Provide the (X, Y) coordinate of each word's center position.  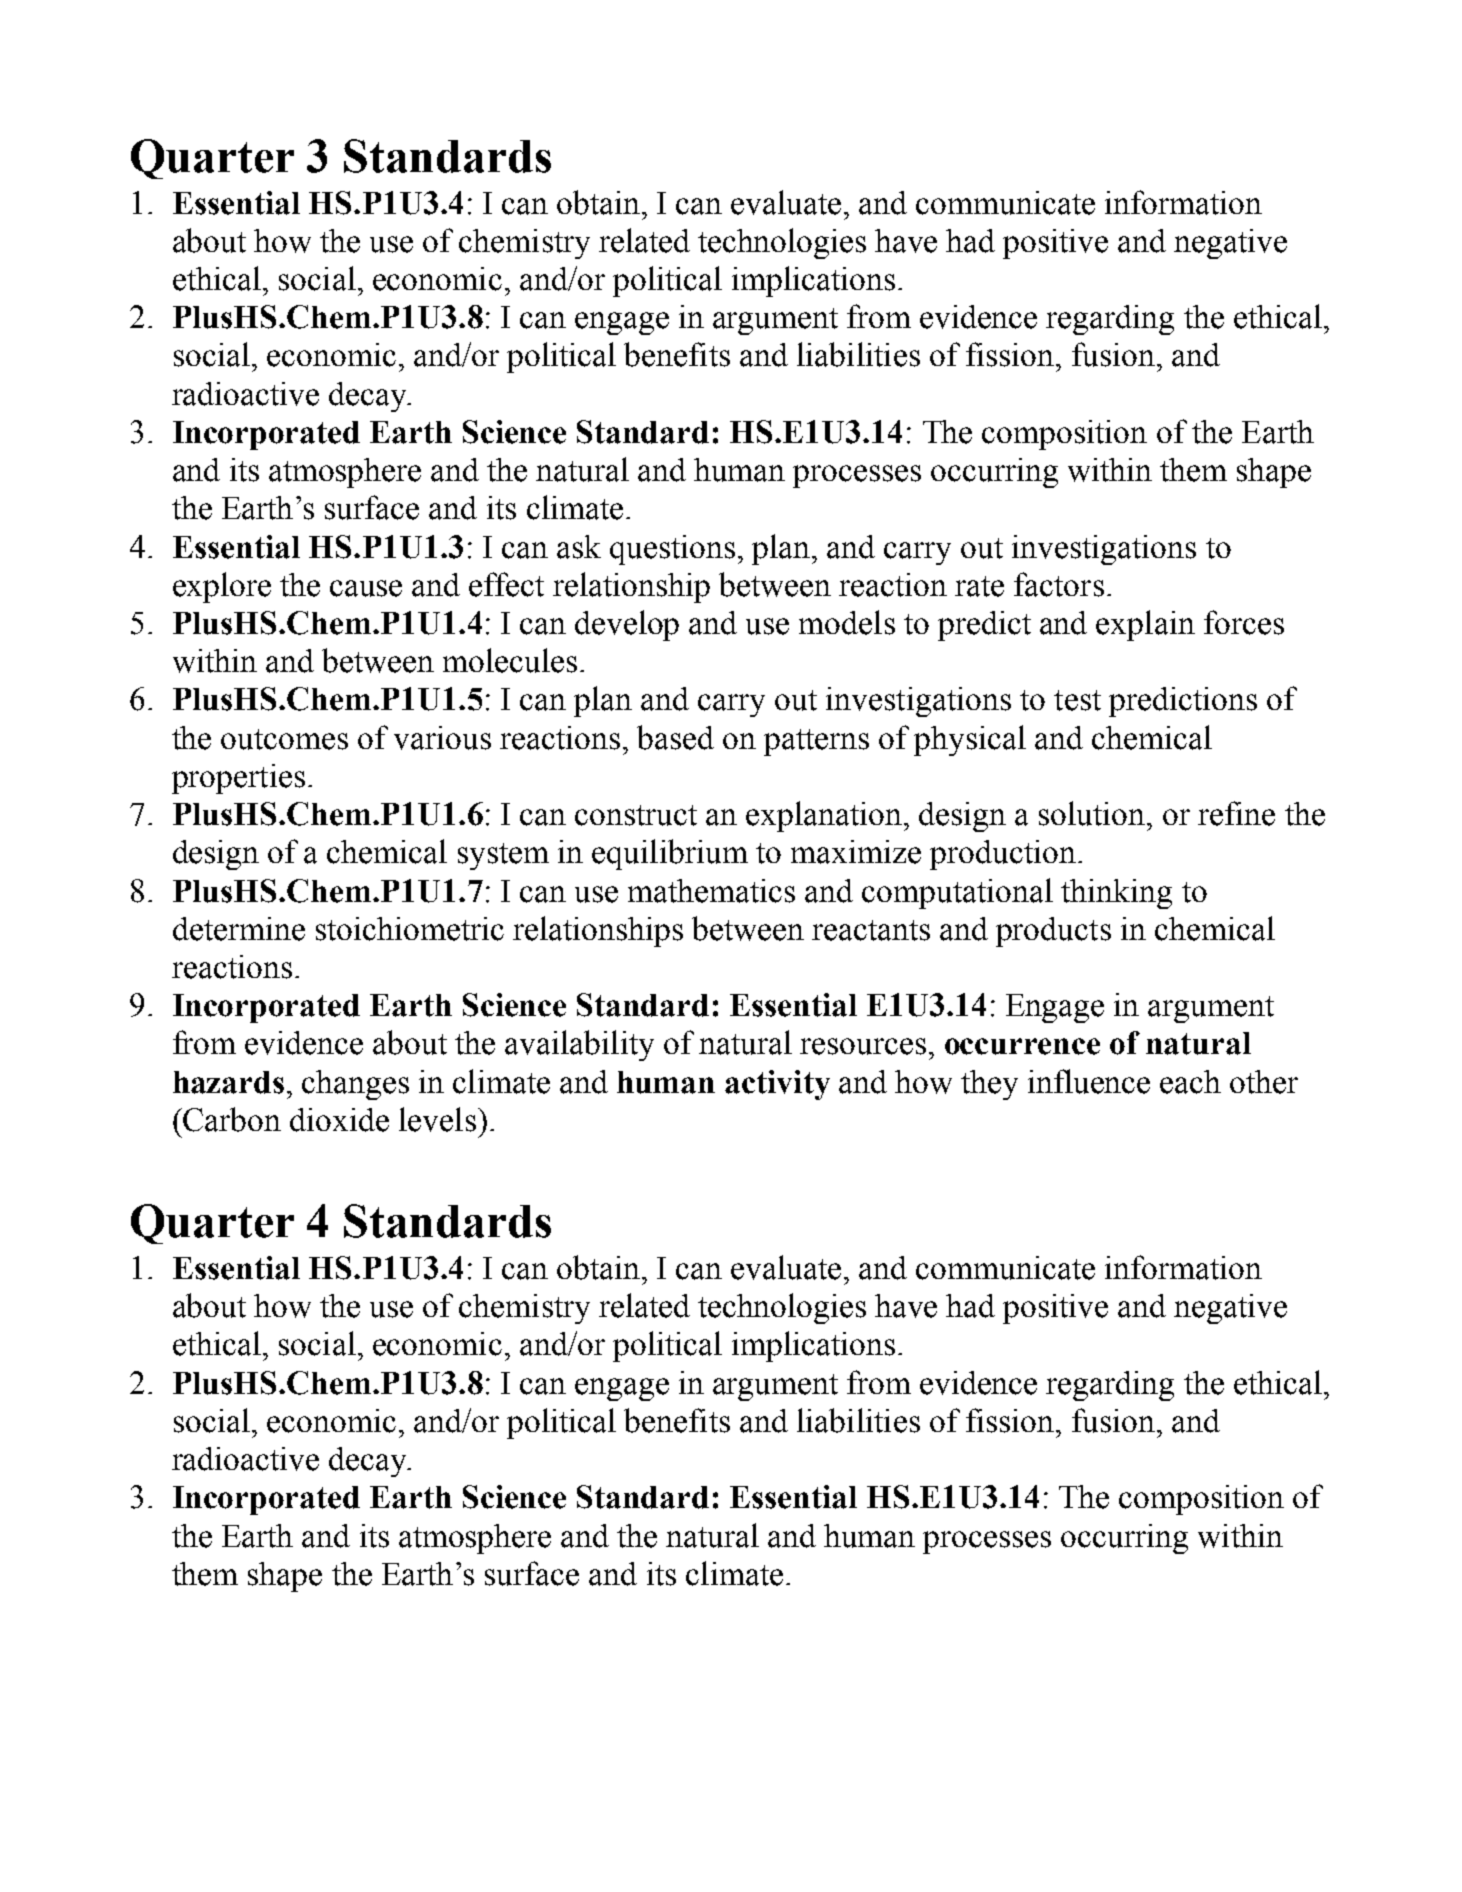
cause (366, 588)
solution (1093, 813)
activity (777, 1085)
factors (1059, 584)
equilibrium (670, 854)
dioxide (339, 1120)
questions (672, 550)
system (503, 856)
